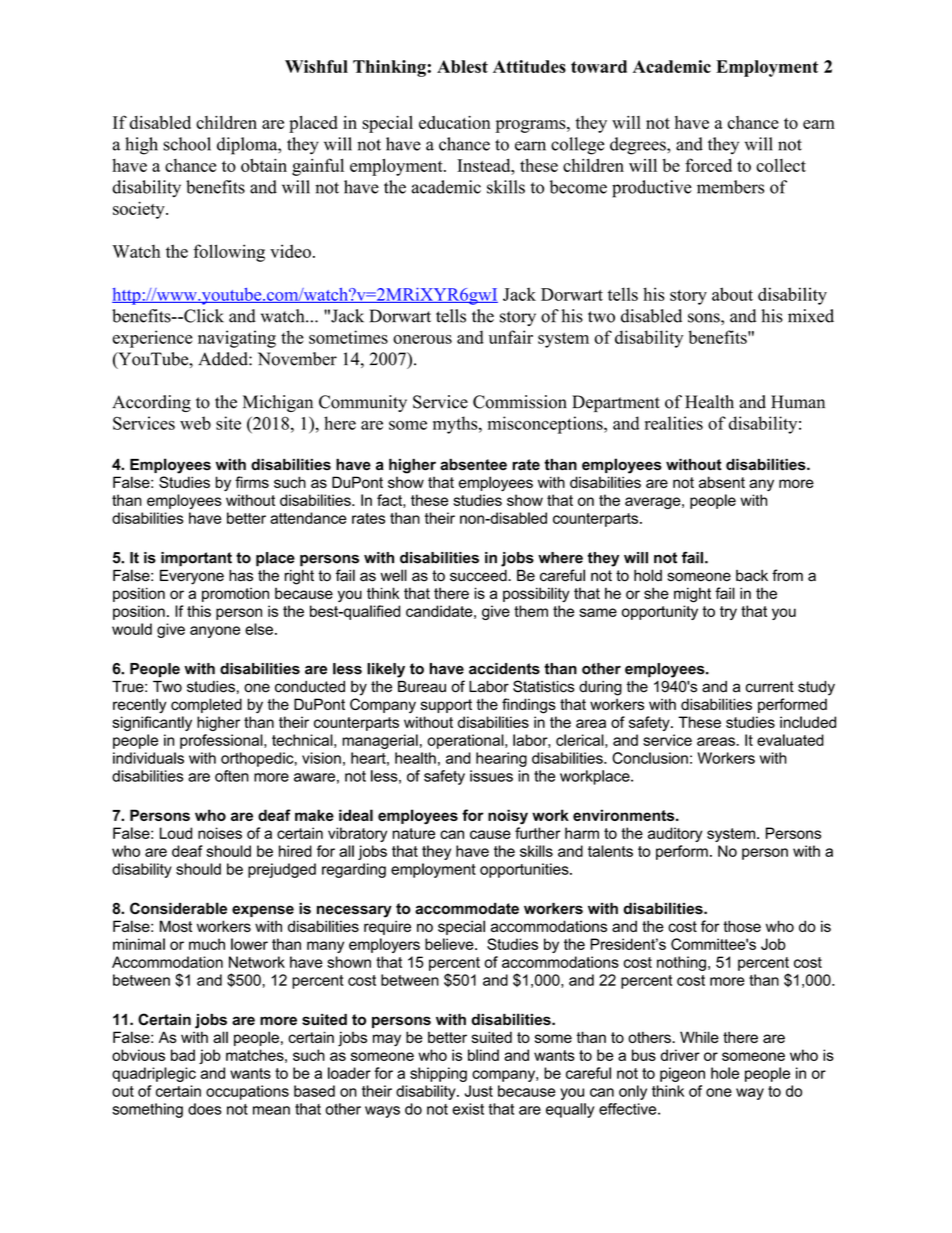 The width and height of the document is (952, 1233). What do you see at coordinates (187, 144) in the document?
I see `school` at bounding box center [187, 144].
